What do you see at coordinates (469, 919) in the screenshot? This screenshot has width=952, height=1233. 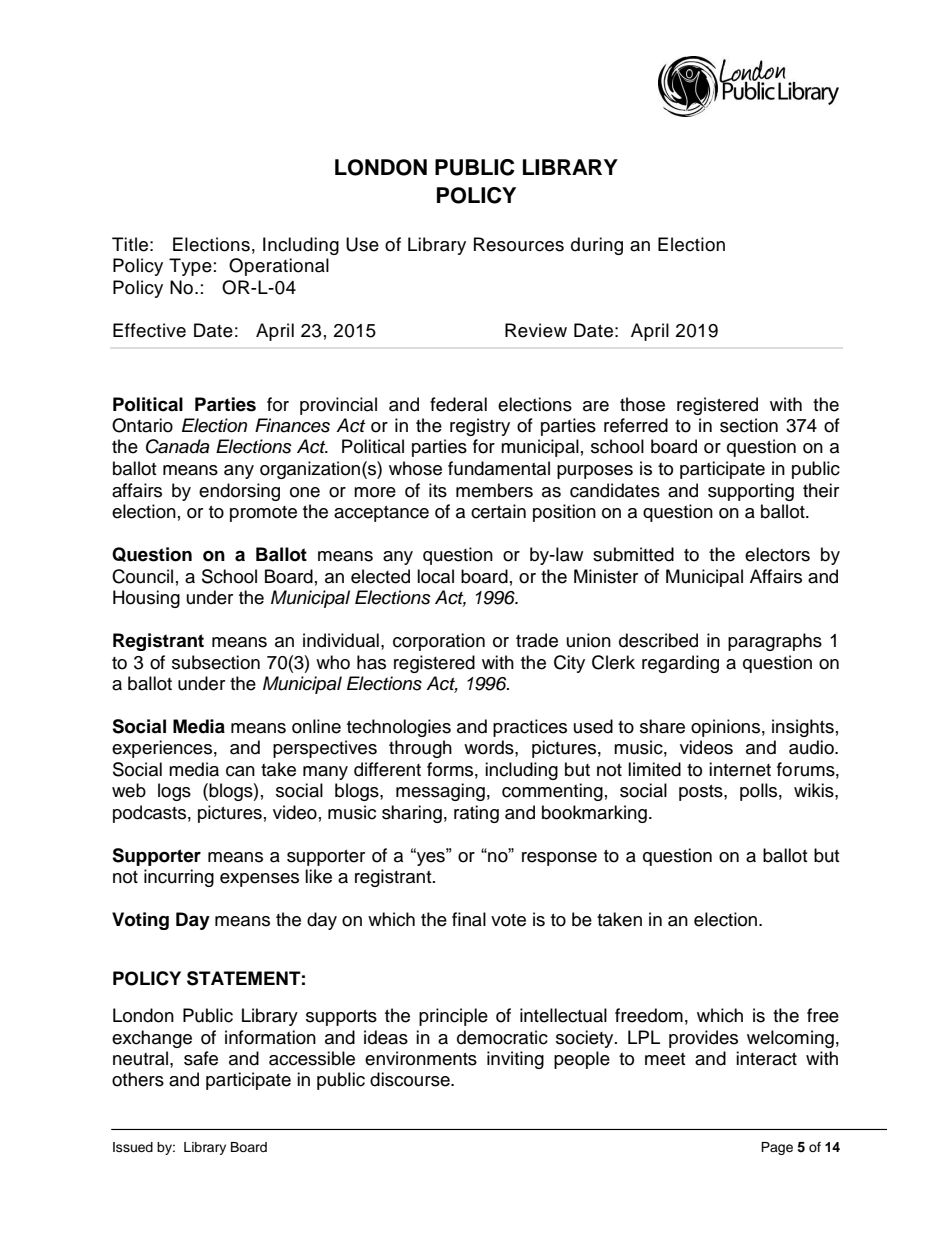 I see `final` at bounding box center [469, 919].
